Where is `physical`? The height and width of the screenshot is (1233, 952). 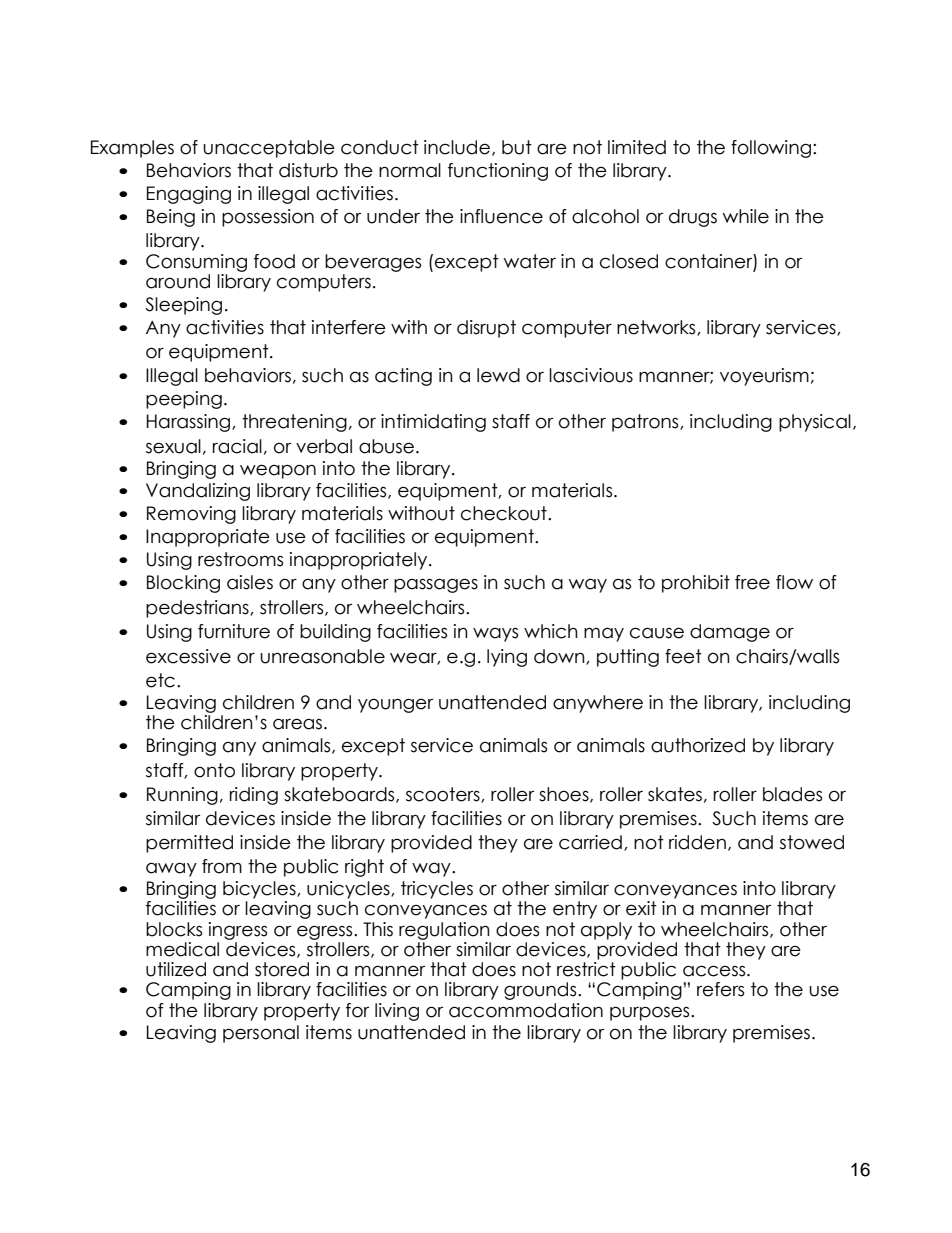 physical is located at coordinates (815, 423).
